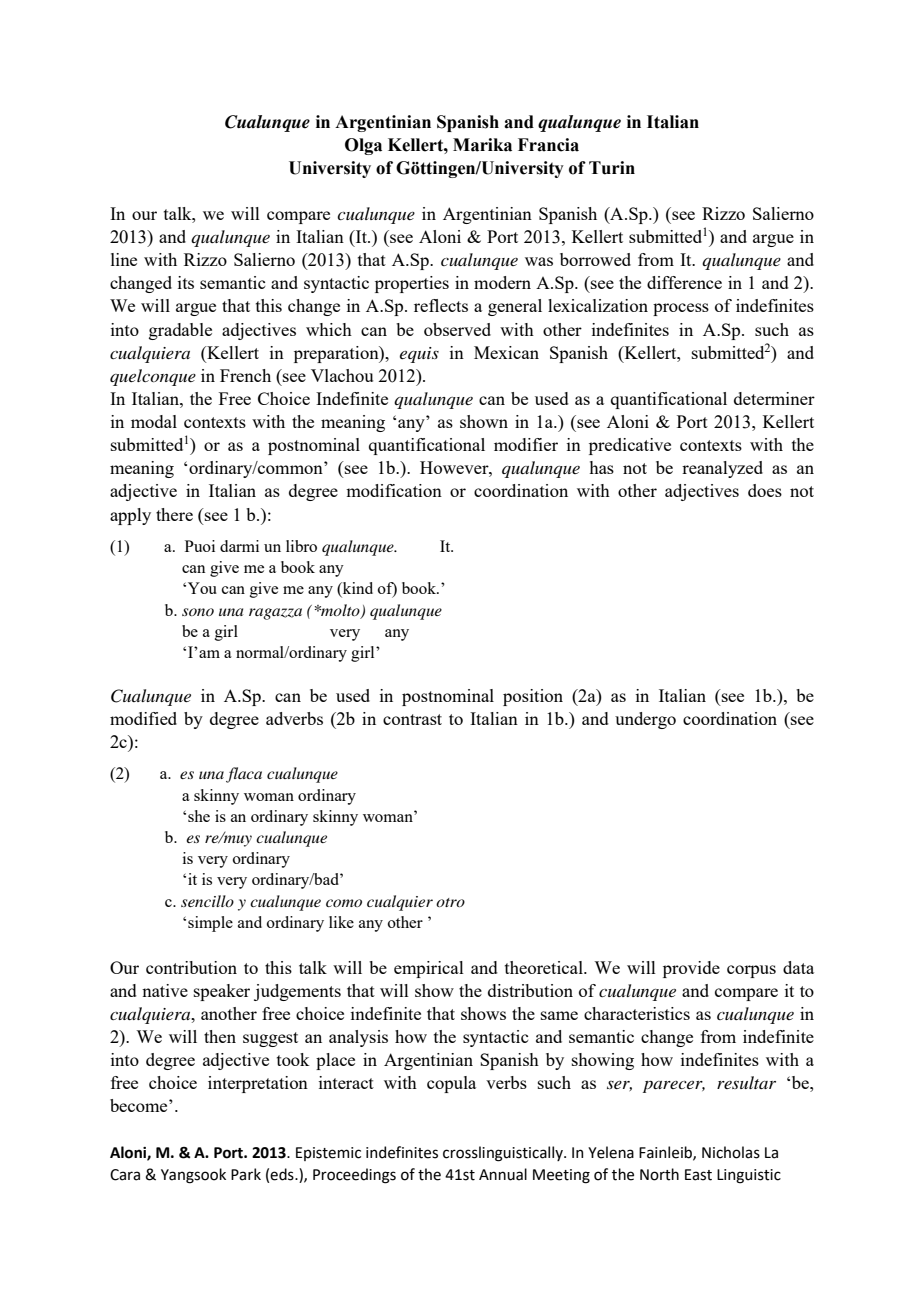 Image resolution: width=924 pixels, height=1308 pixels. I want to click on Turin, so click(612, 168).
